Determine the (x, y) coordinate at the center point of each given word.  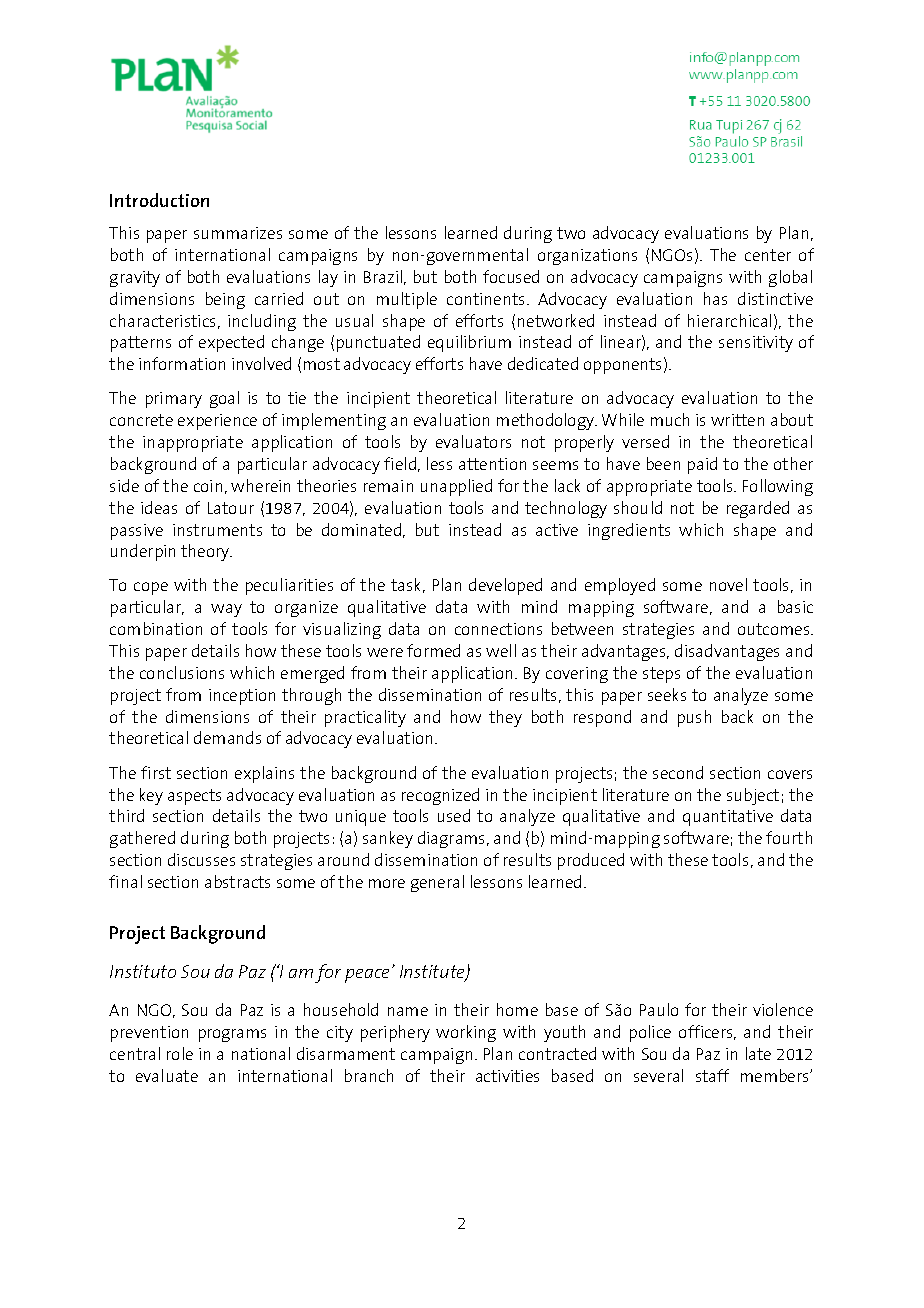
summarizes (238, 233)
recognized (440, 796)
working (466, 1033)
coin (208, 486)
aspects (194, 797)
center (768, 255)
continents (487, 299)
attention (492, 464)
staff (712, 1075)
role (180, 1053)
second (678, 772)
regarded (758, 509)
